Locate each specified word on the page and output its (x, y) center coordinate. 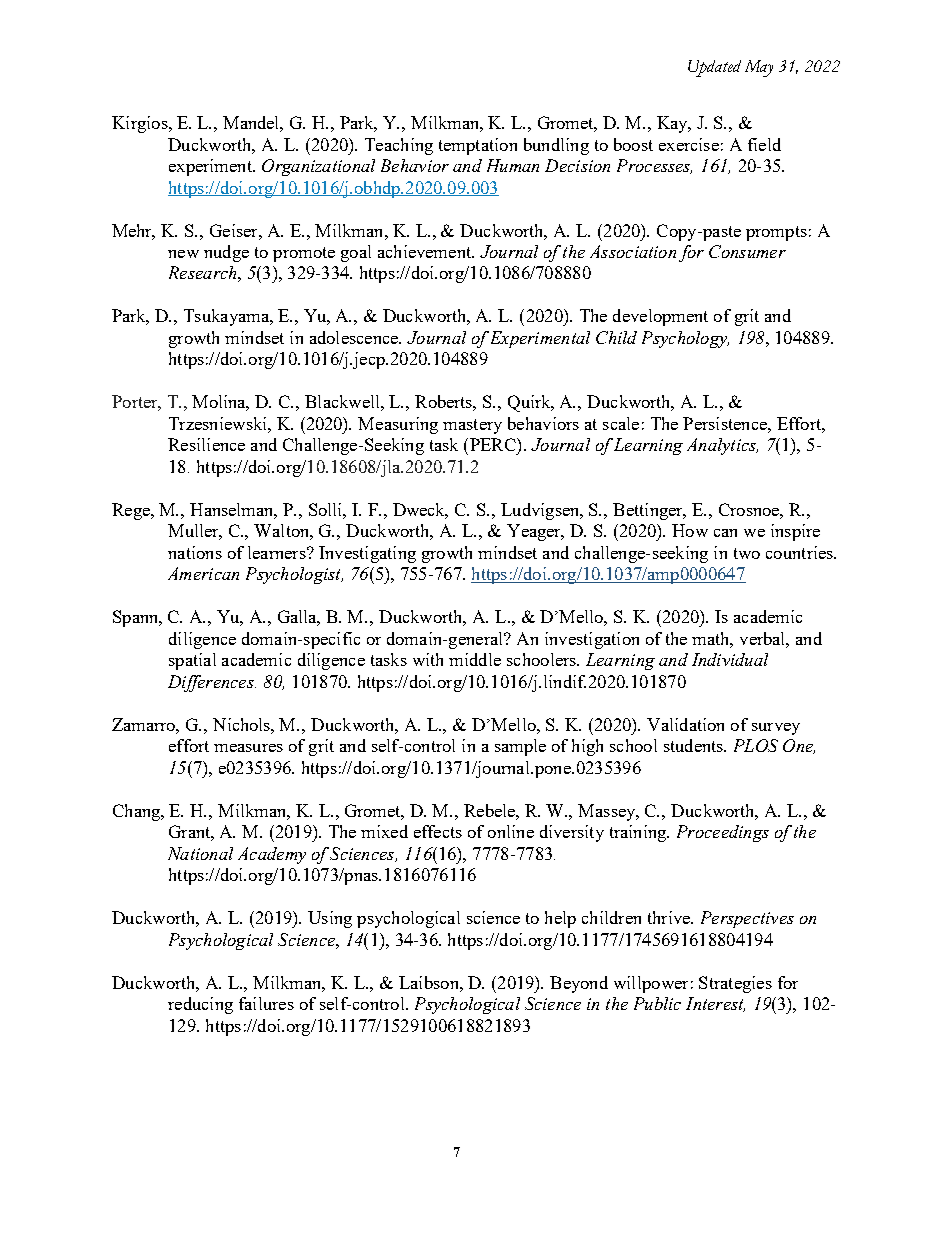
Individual (730, 659)
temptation (478, 146)
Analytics (722, 446)
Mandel (253, 124)
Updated (714, 68)
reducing (200, 1005)
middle (475, 659)
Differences (212, 683)
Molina (220, 403)
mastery (472, 426)
